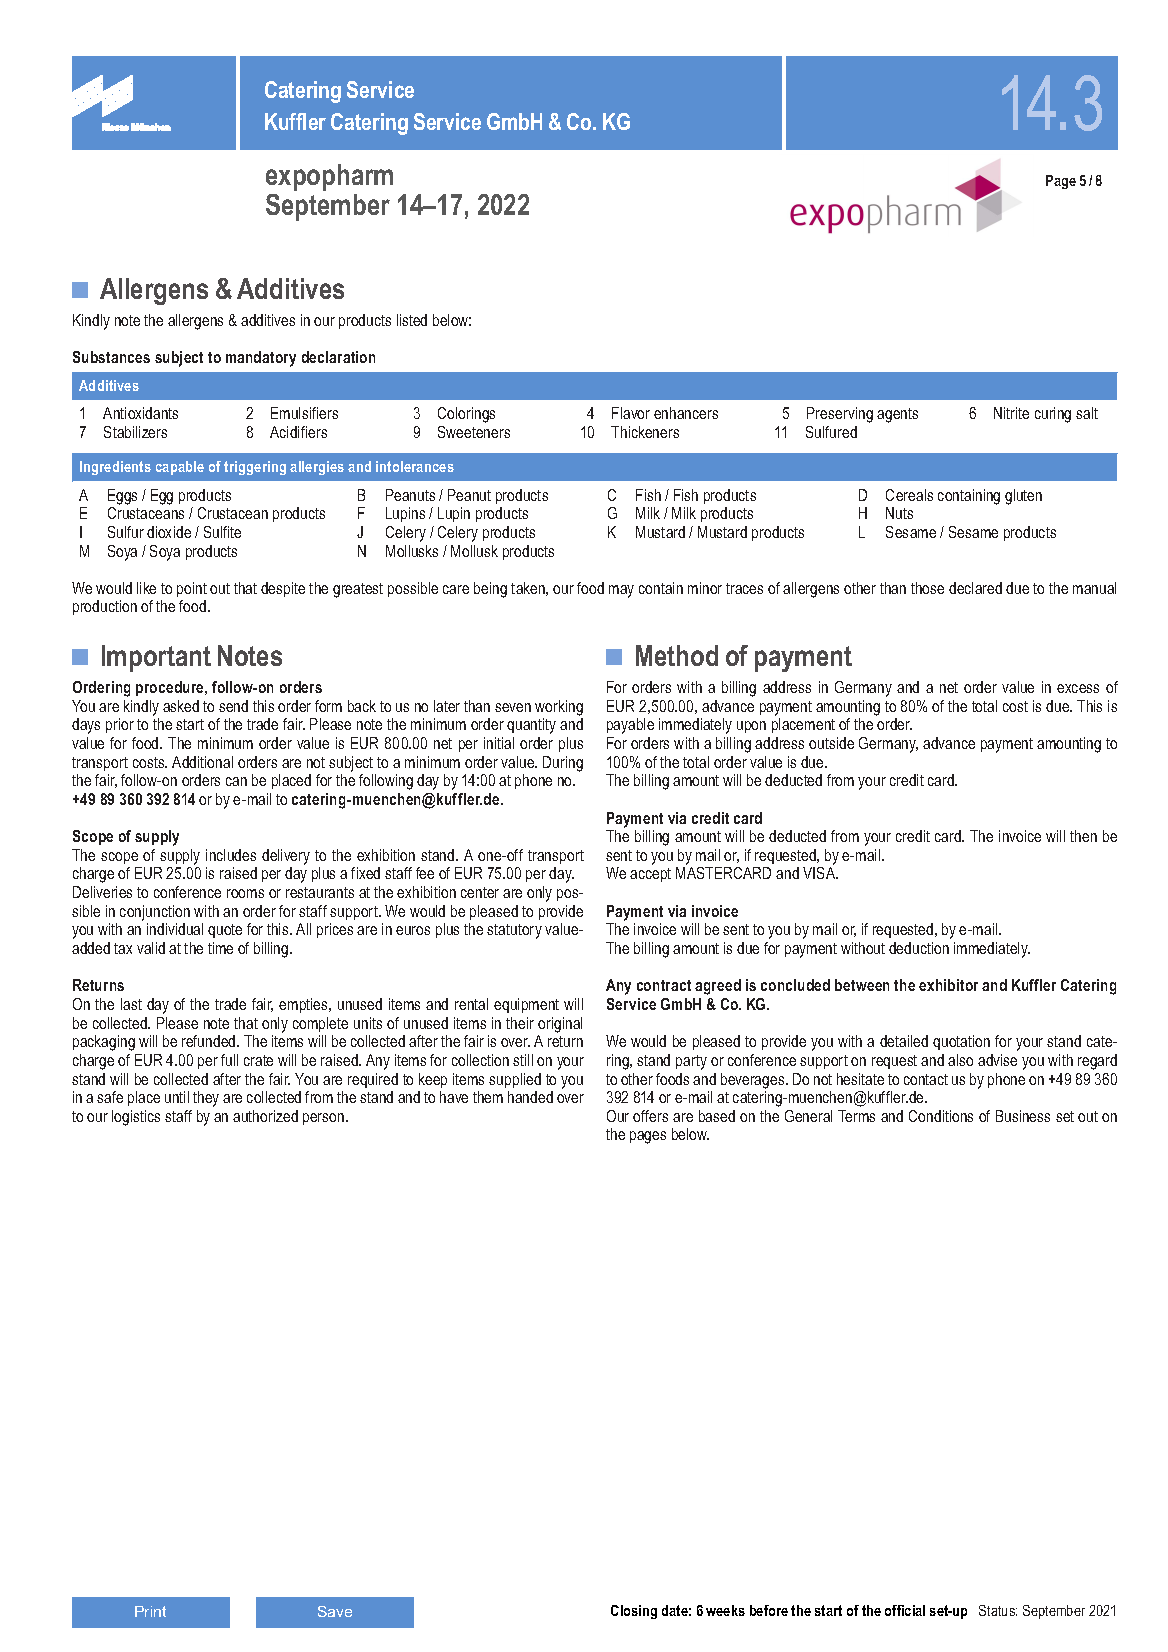 Image resolution: width=1168 pixels, height=1652 pixels. Describe the element at coordinates (514, 931) in the screenshot. I see `statutory` at that location.
